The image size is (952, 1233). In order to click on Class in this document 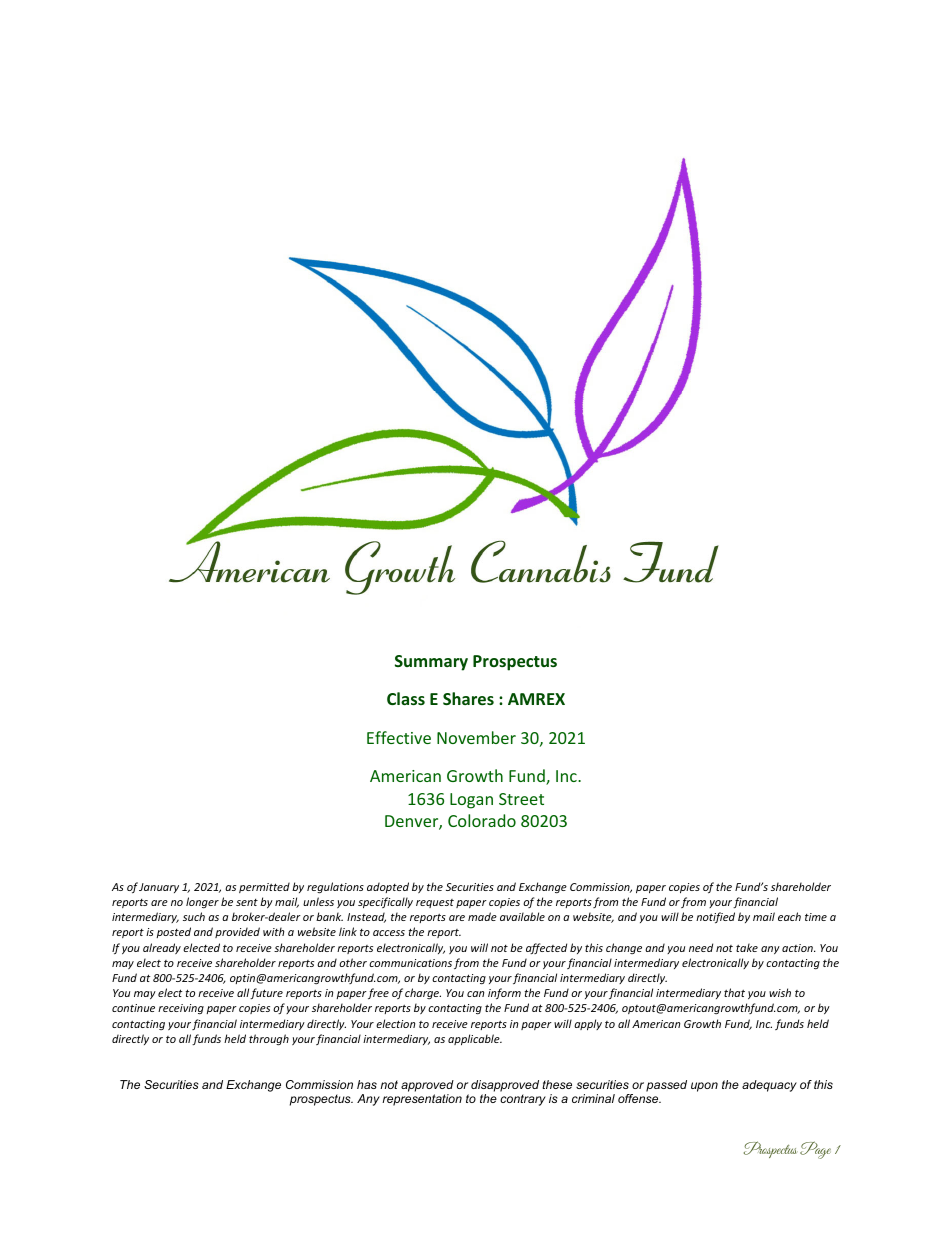, I will do `click(406, 698)`.
